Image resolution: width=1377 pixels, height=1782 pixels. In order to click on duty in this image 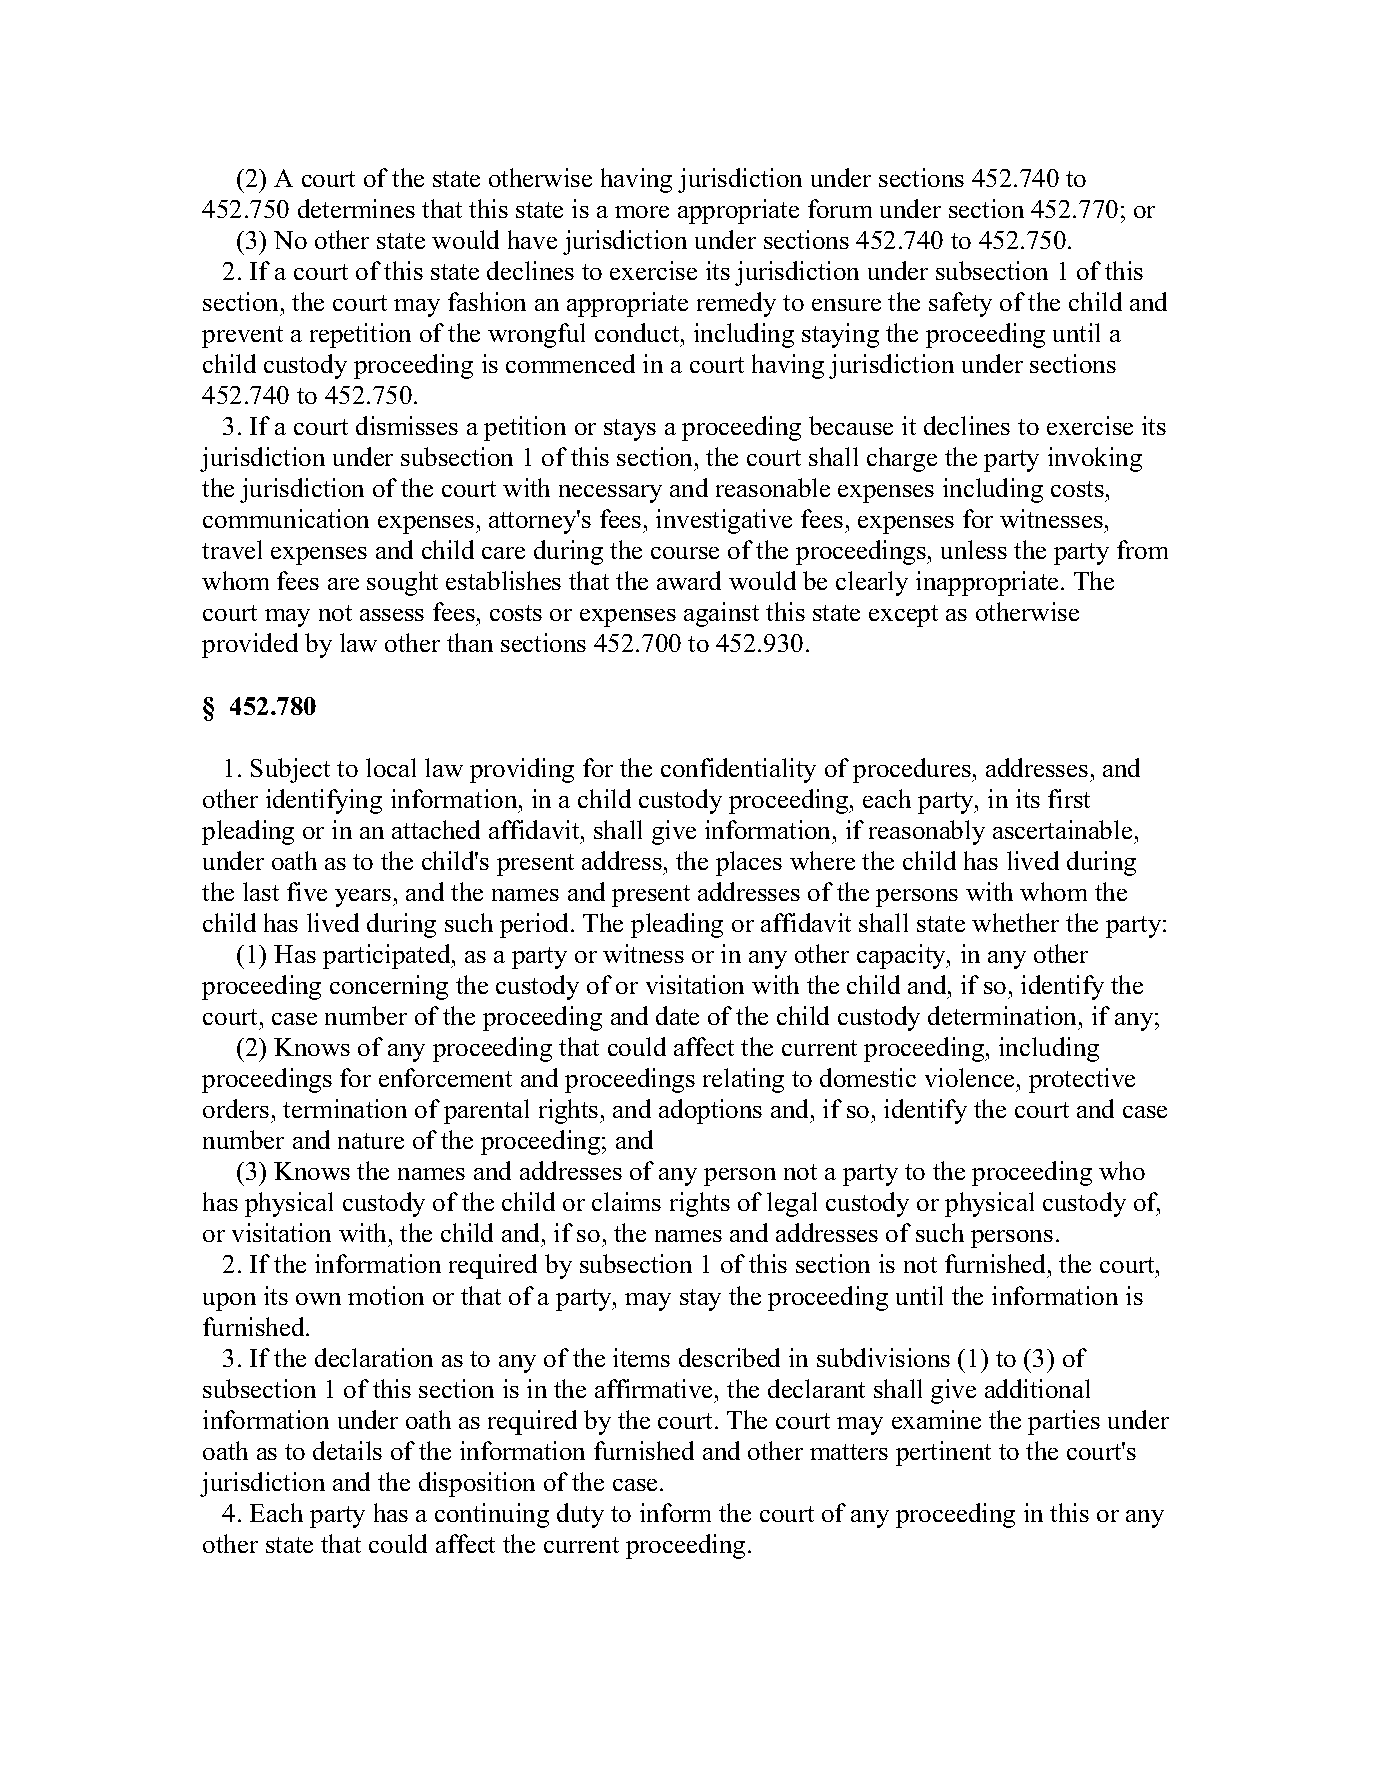, I will do `click(580, 1515)`.
